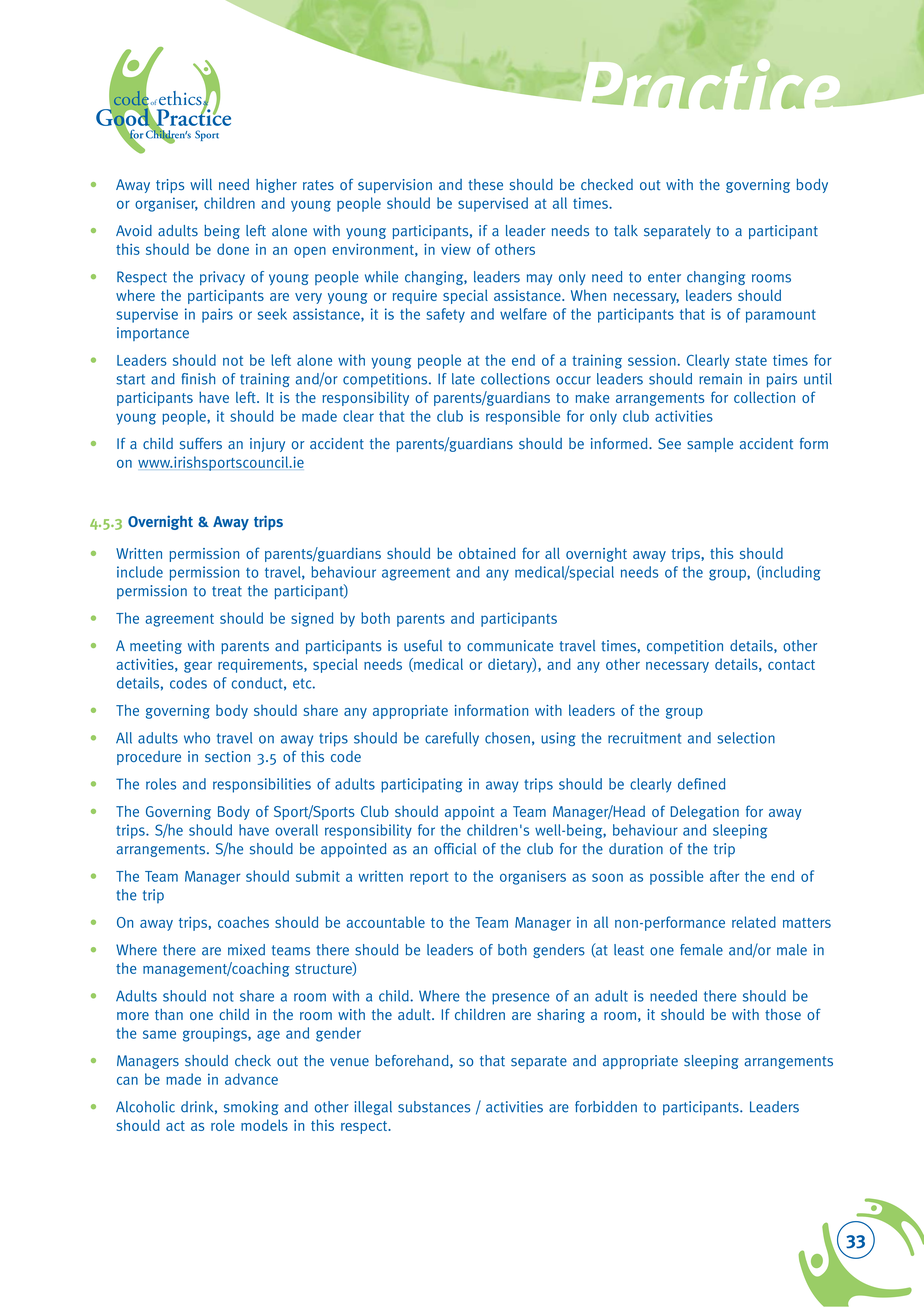 Image resolution: width=924 pixels, height=1307 pixels. I want to click on talk, so click(626, 231).
